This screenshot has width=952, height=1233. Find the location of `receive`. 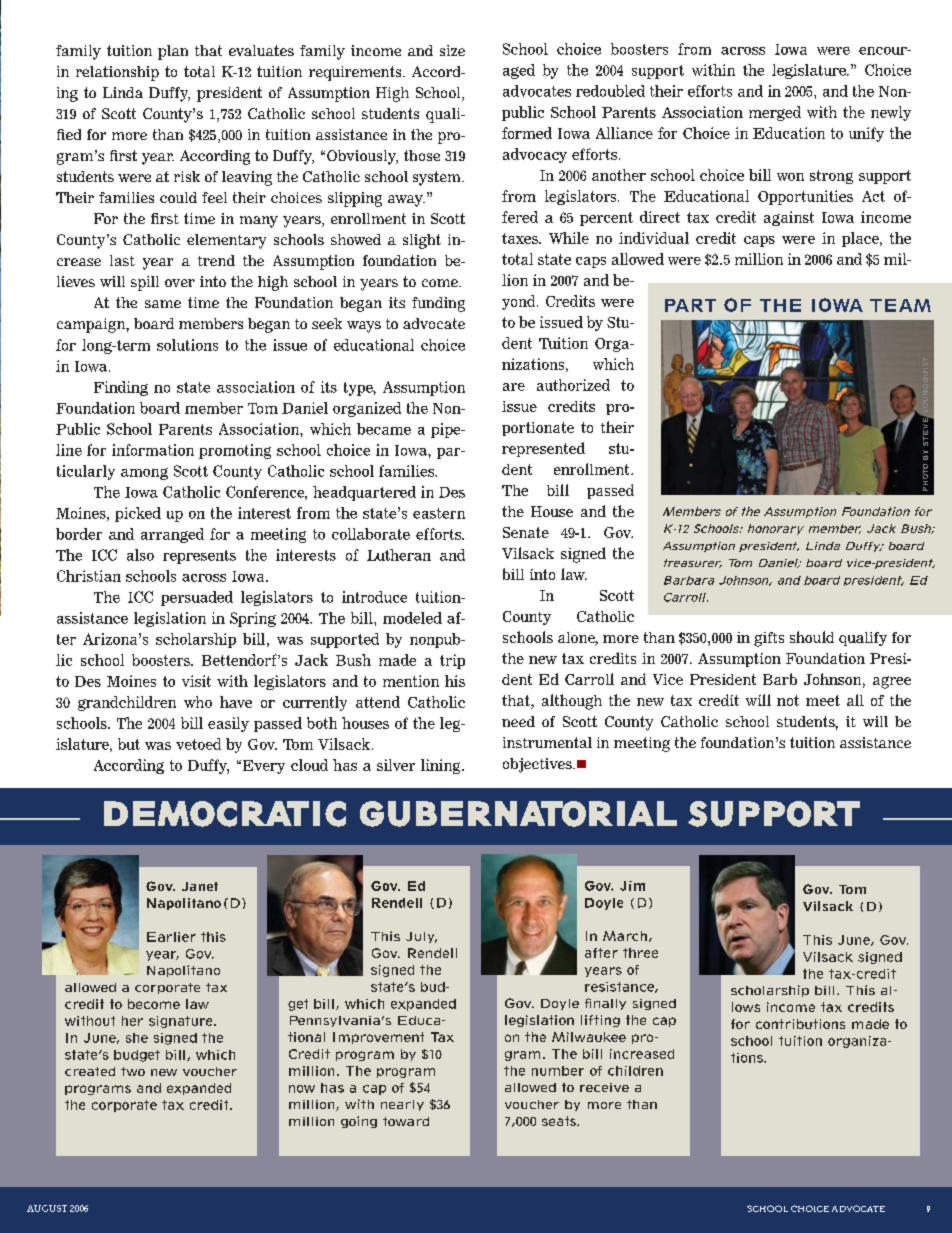

receive is located at coordinates (604, 1087).
